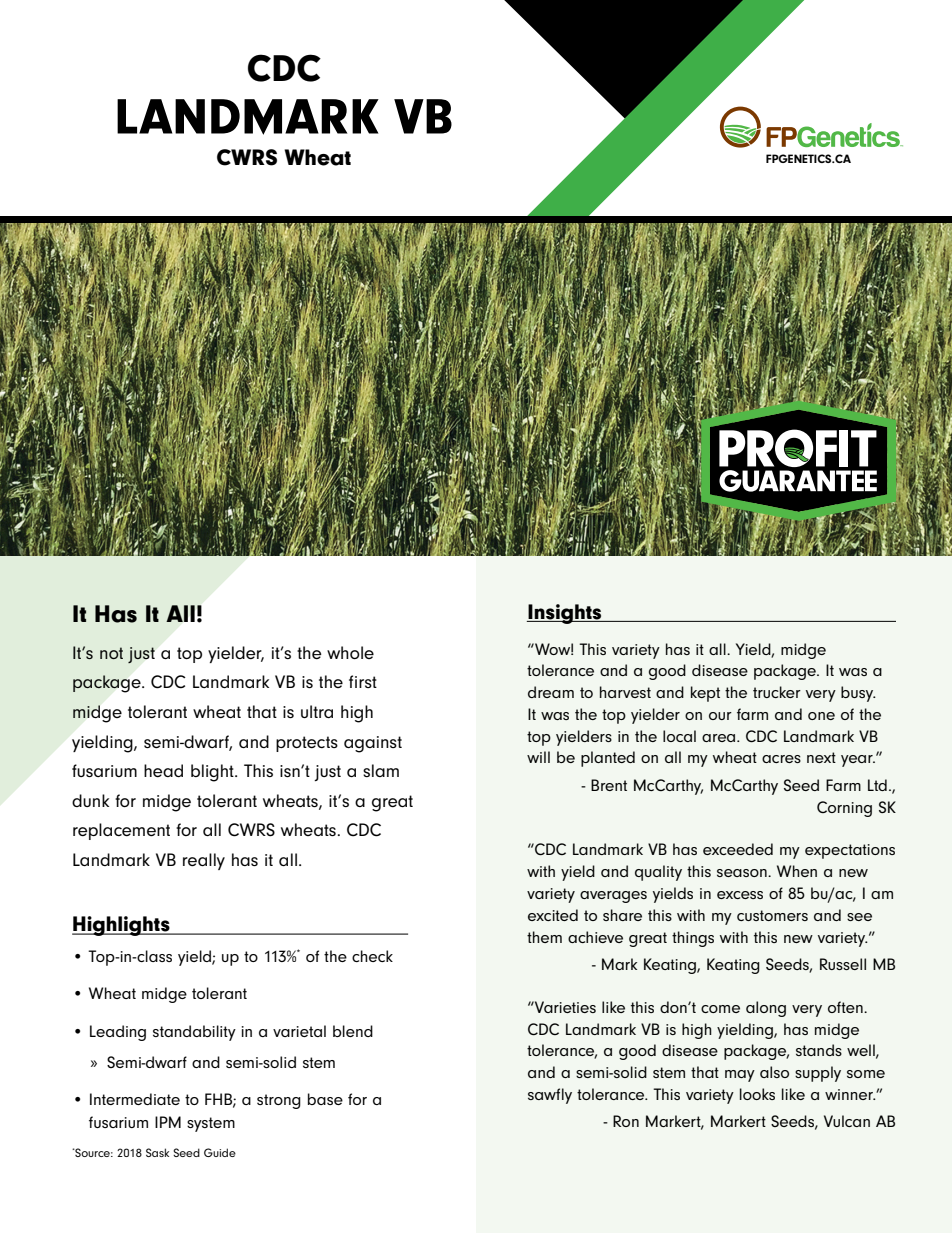  What do you see at coordinates (843, 964) in the screenshot?
I see `Russell` at bounding box center [843, 964].
